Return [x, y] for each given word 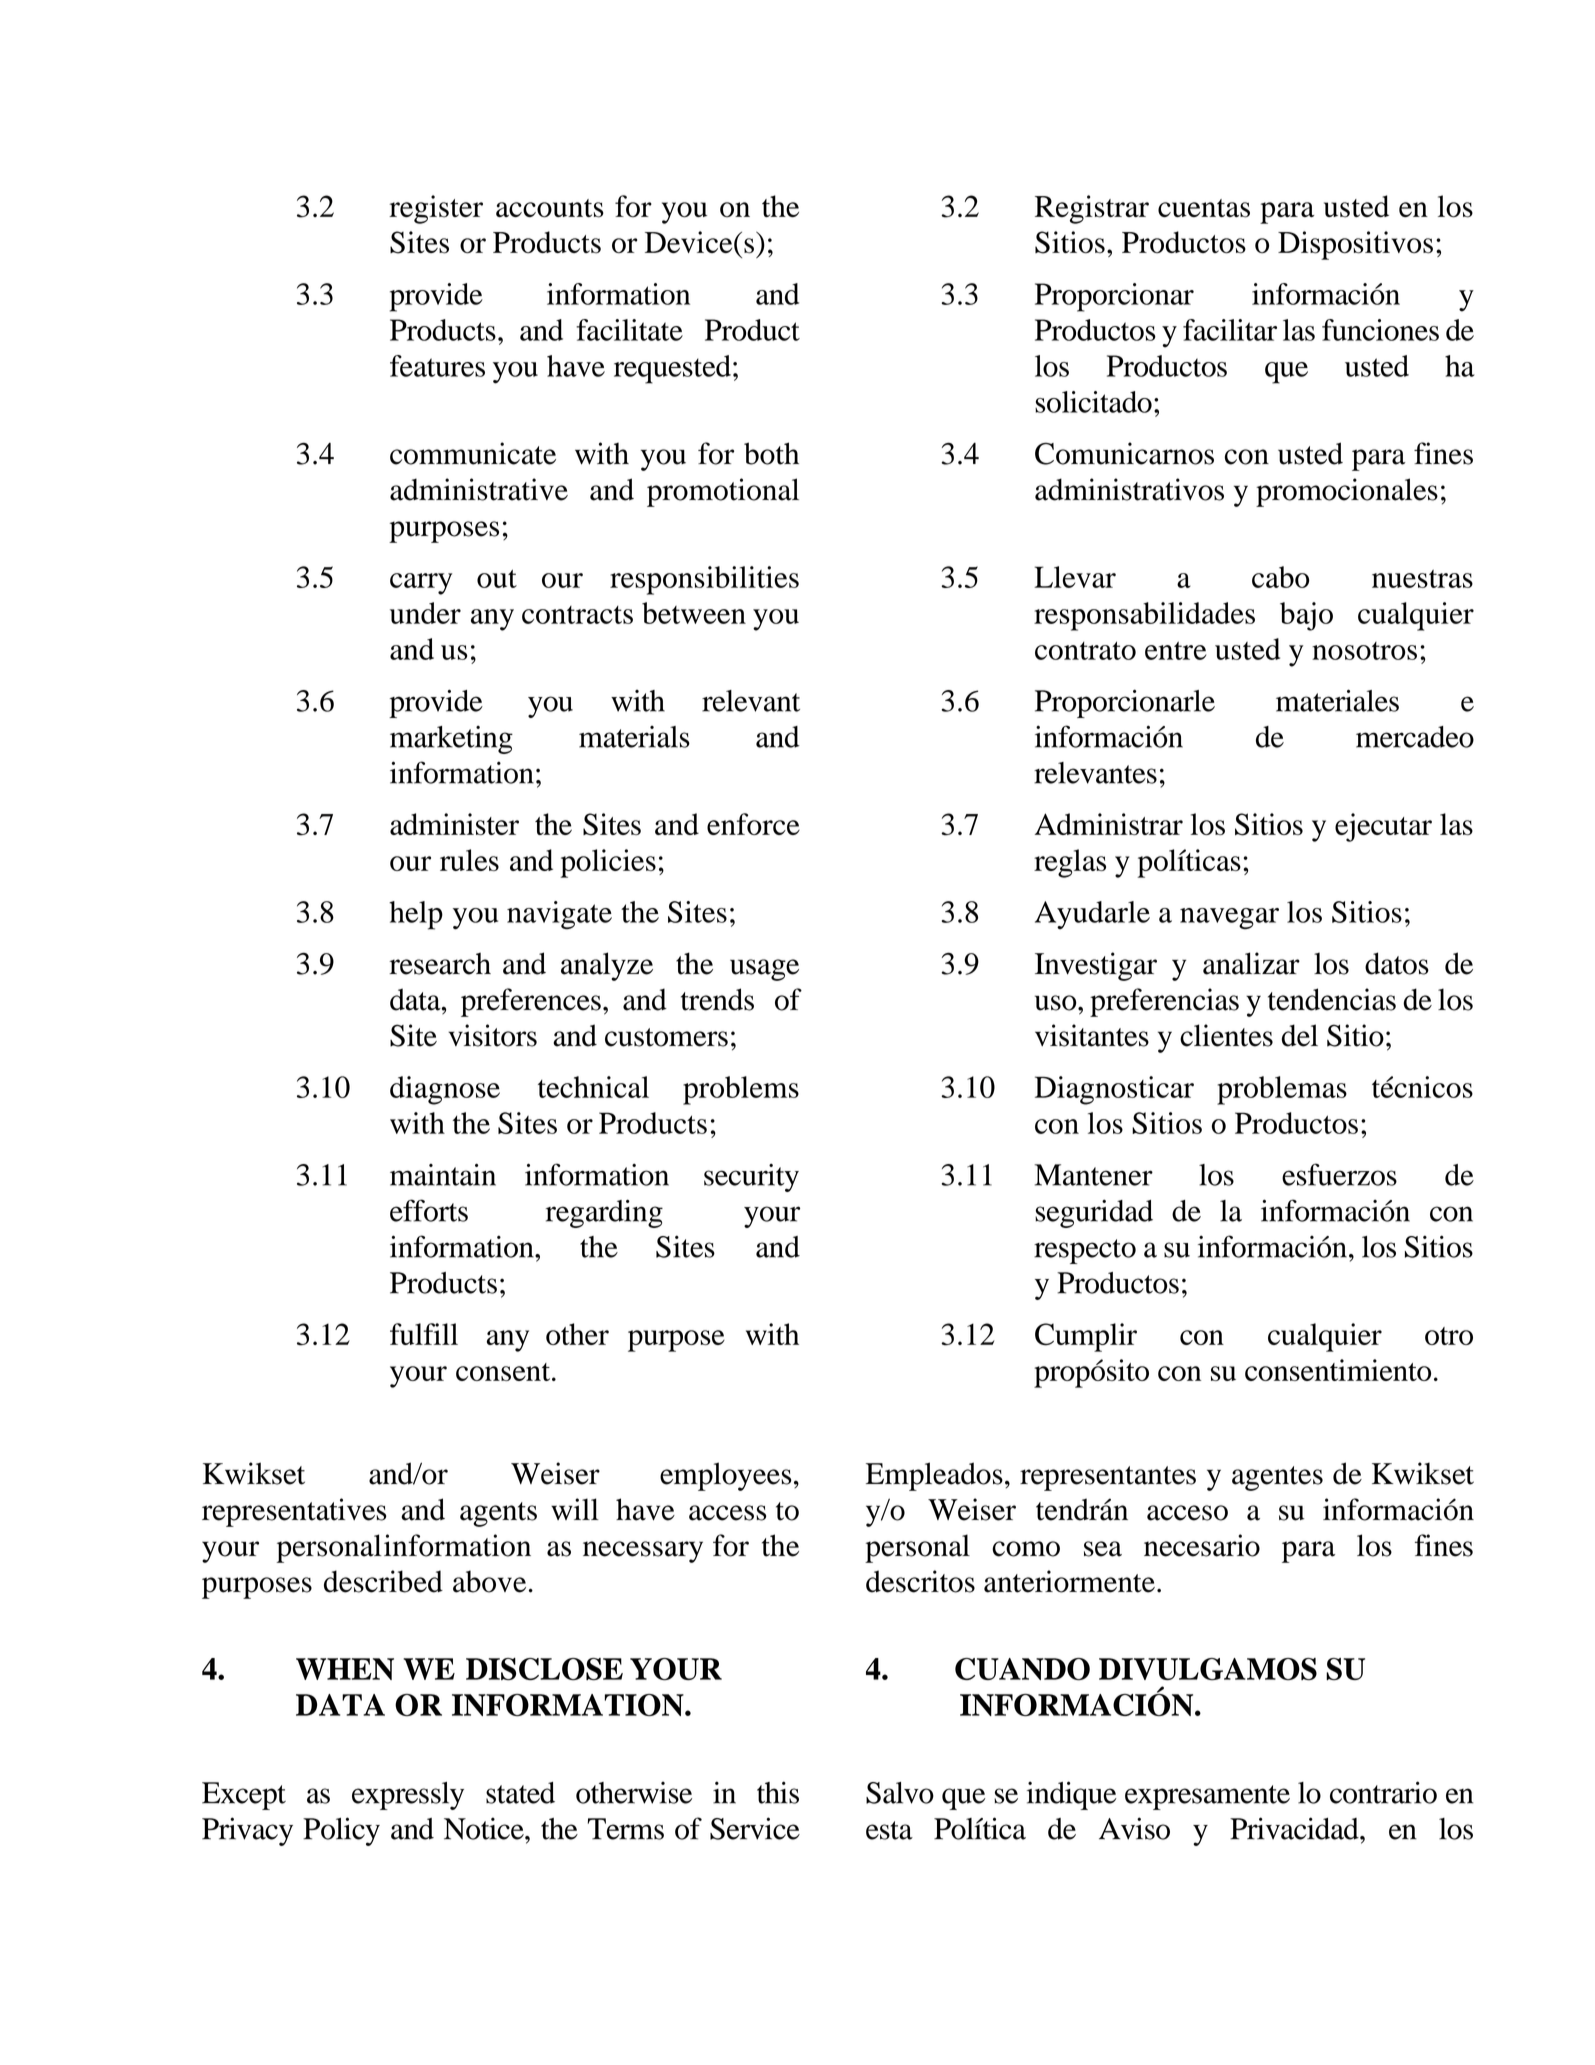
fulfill [424, 1334]
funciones [1380, 330]
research [440, 963]
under [425, 613]
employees [726, 1476]
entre [1176, 650]
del [1300, 1035]
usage [764, 970]
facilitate [629, 330]
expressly [408, 1796]
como [1026, 1549]
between [694, 613]
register [436, 209]
